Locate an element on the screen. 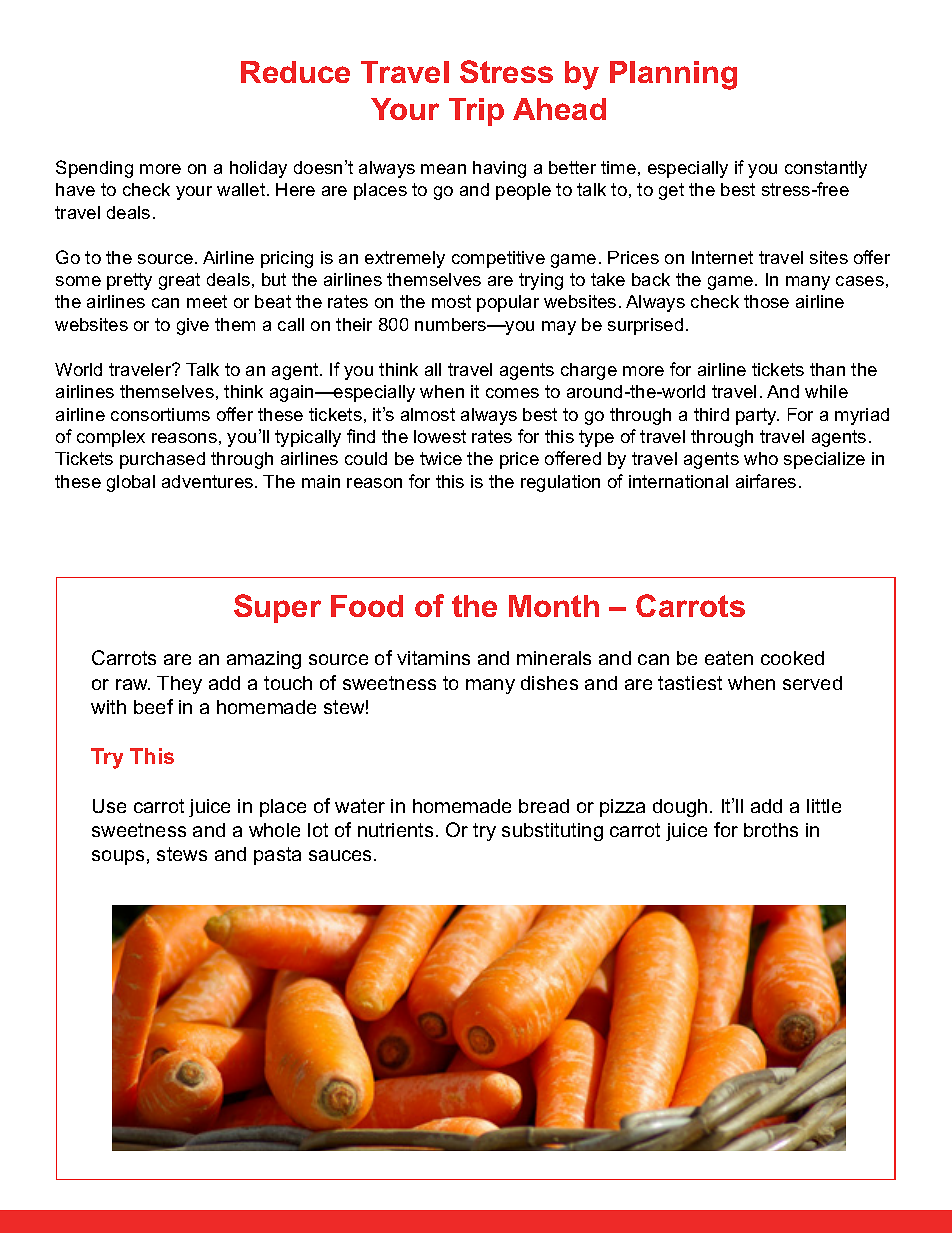 Image resolution: width=952 pixels, height=1233 pixels. soups is located at coordinates (118, 857).
